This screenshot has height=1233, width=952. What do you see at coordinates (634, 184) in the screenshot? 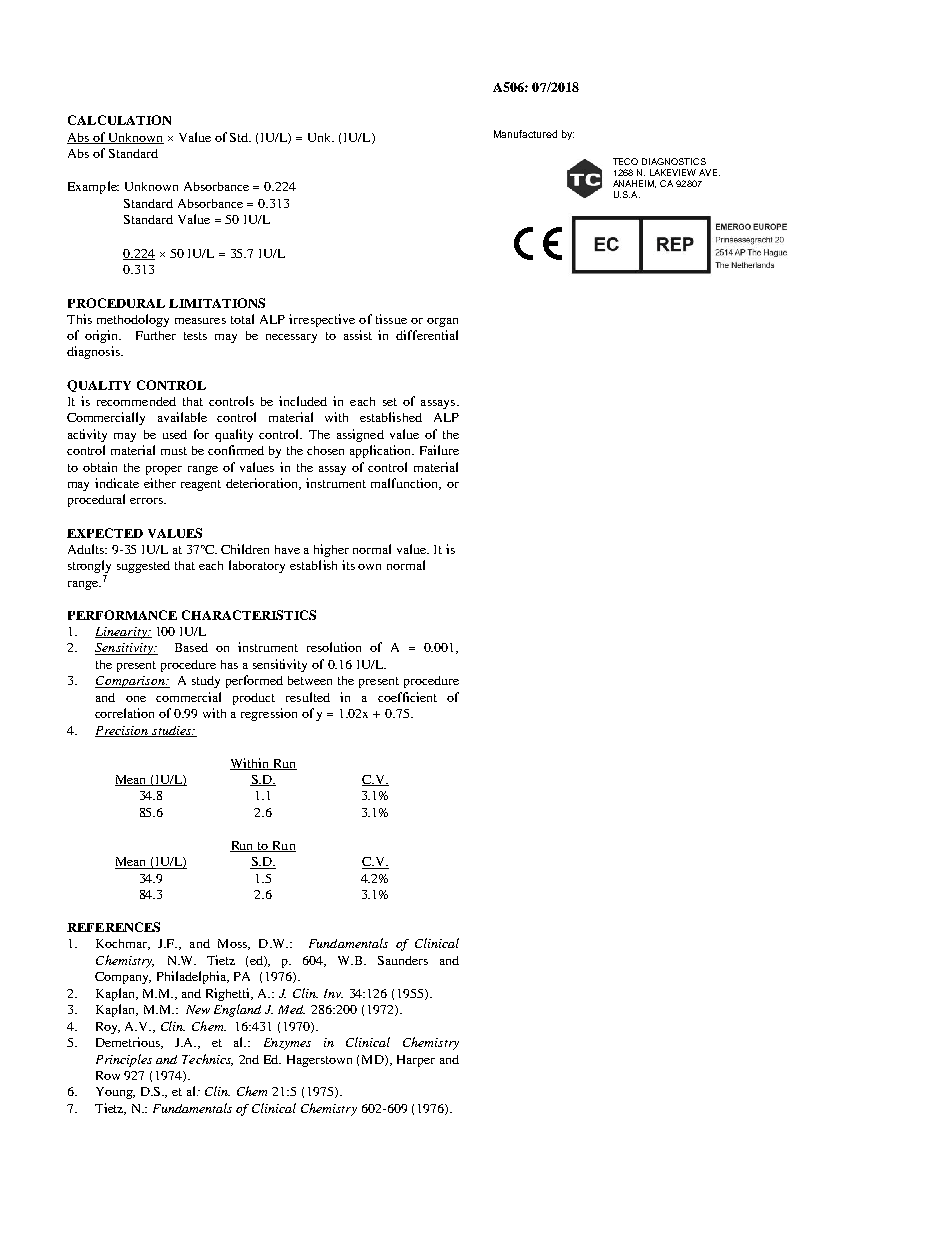
I see `ANAHEIM` at bounding box center [634, 184].
